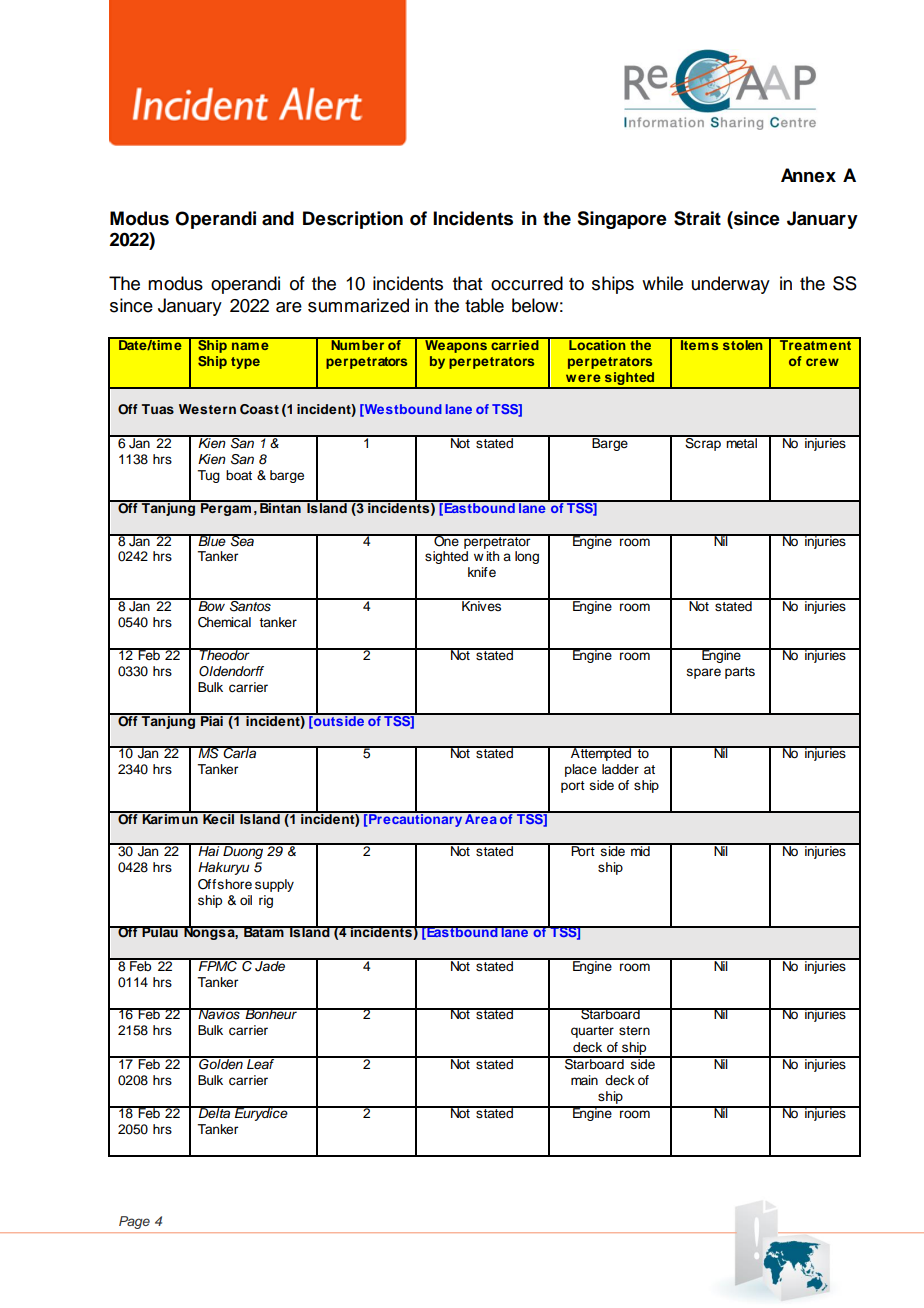  I want to click on Description, so click(353, 220).
